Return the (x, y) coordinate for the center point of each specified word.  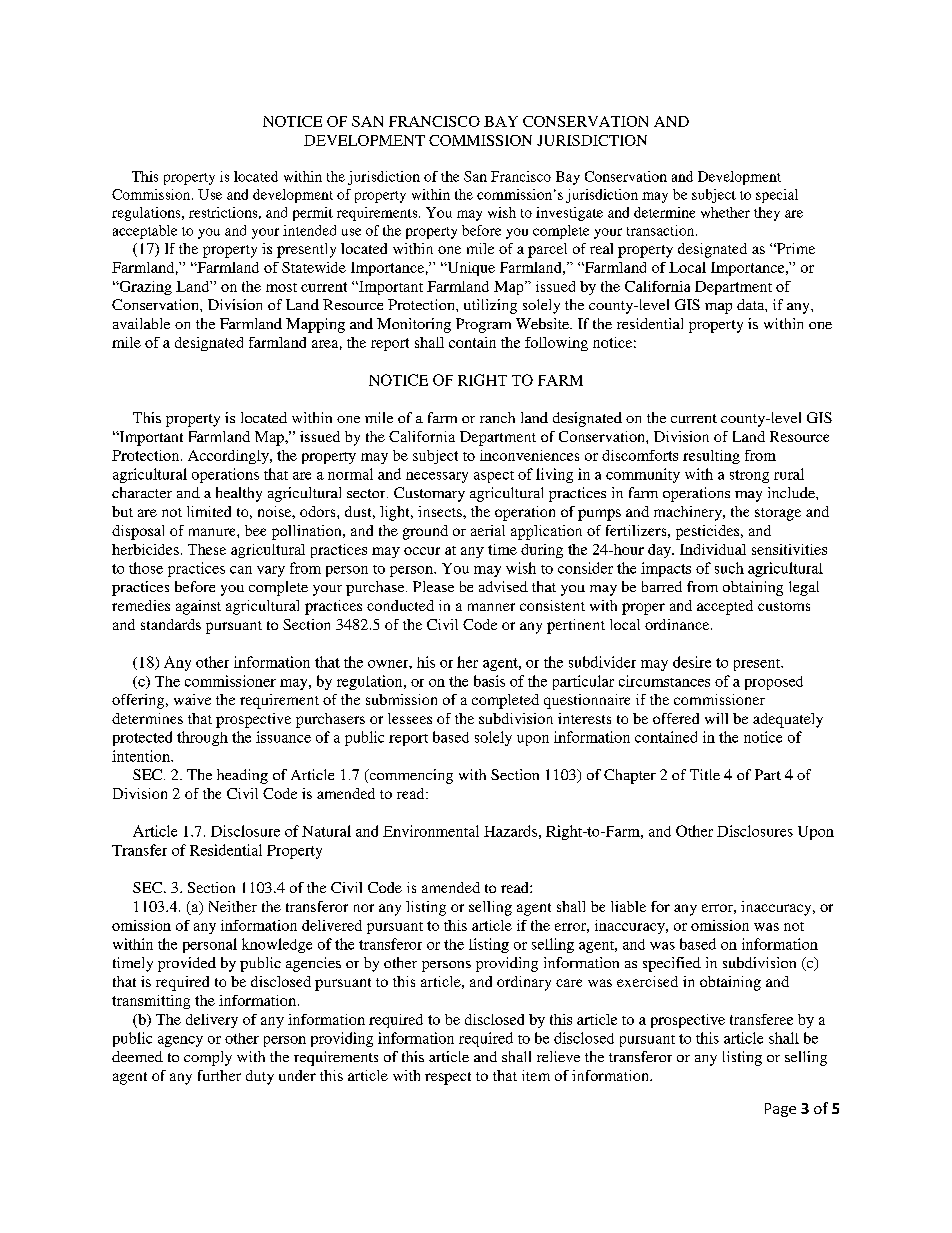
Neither (233, 906)
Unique (470, 269)
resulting (711, 457)
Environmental (431, 831)
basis (489, 681)
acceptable (145, 232)
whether (725, 212)
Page (780, 1110)
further (219, 1075)
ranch (497, 417)
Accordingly (229, 457)
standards (171, 624)
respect (448, 1078)
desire (692, 662)
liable (628, 906)
